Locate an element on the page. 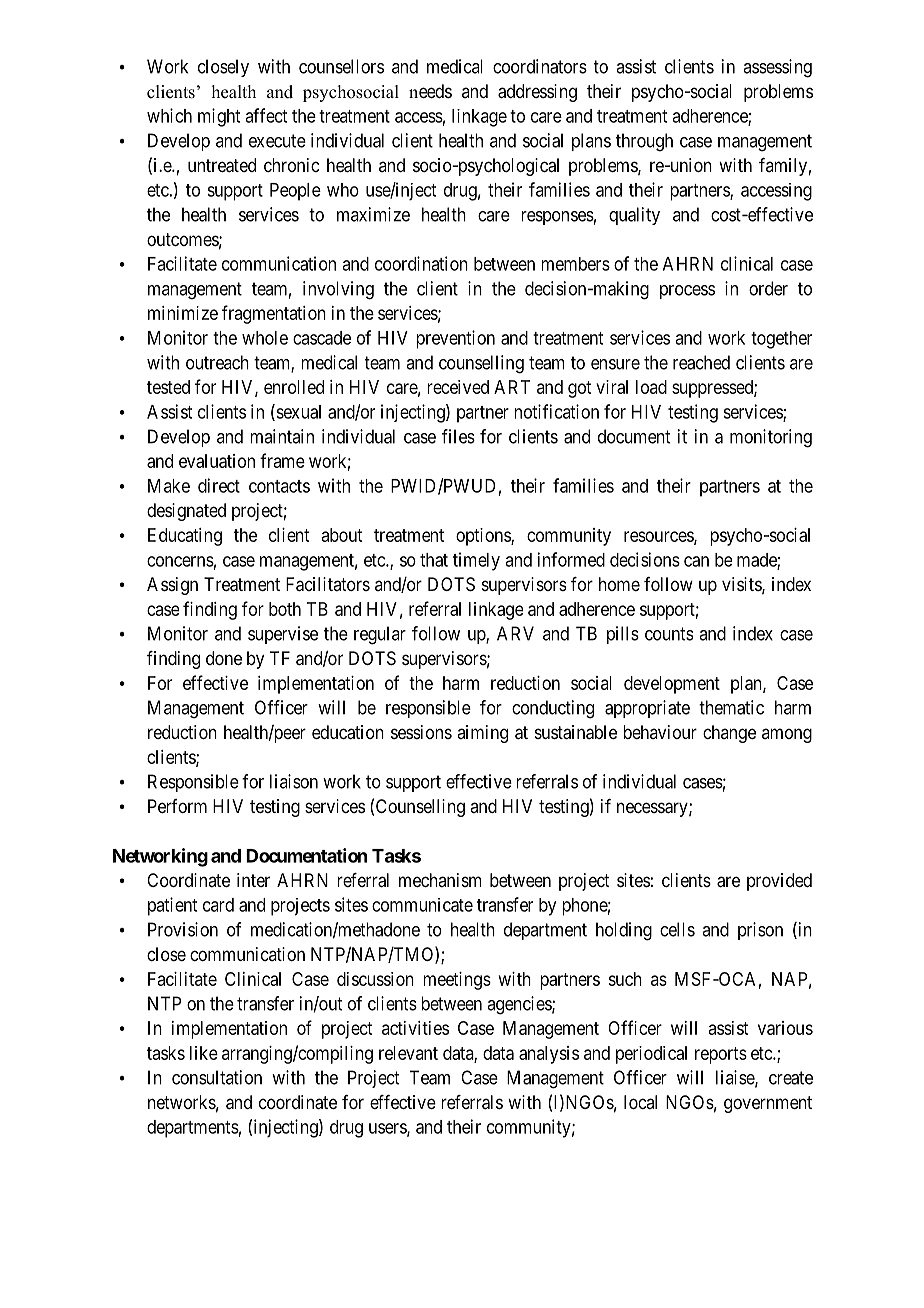  affect is located at coordinates (266, 115).
